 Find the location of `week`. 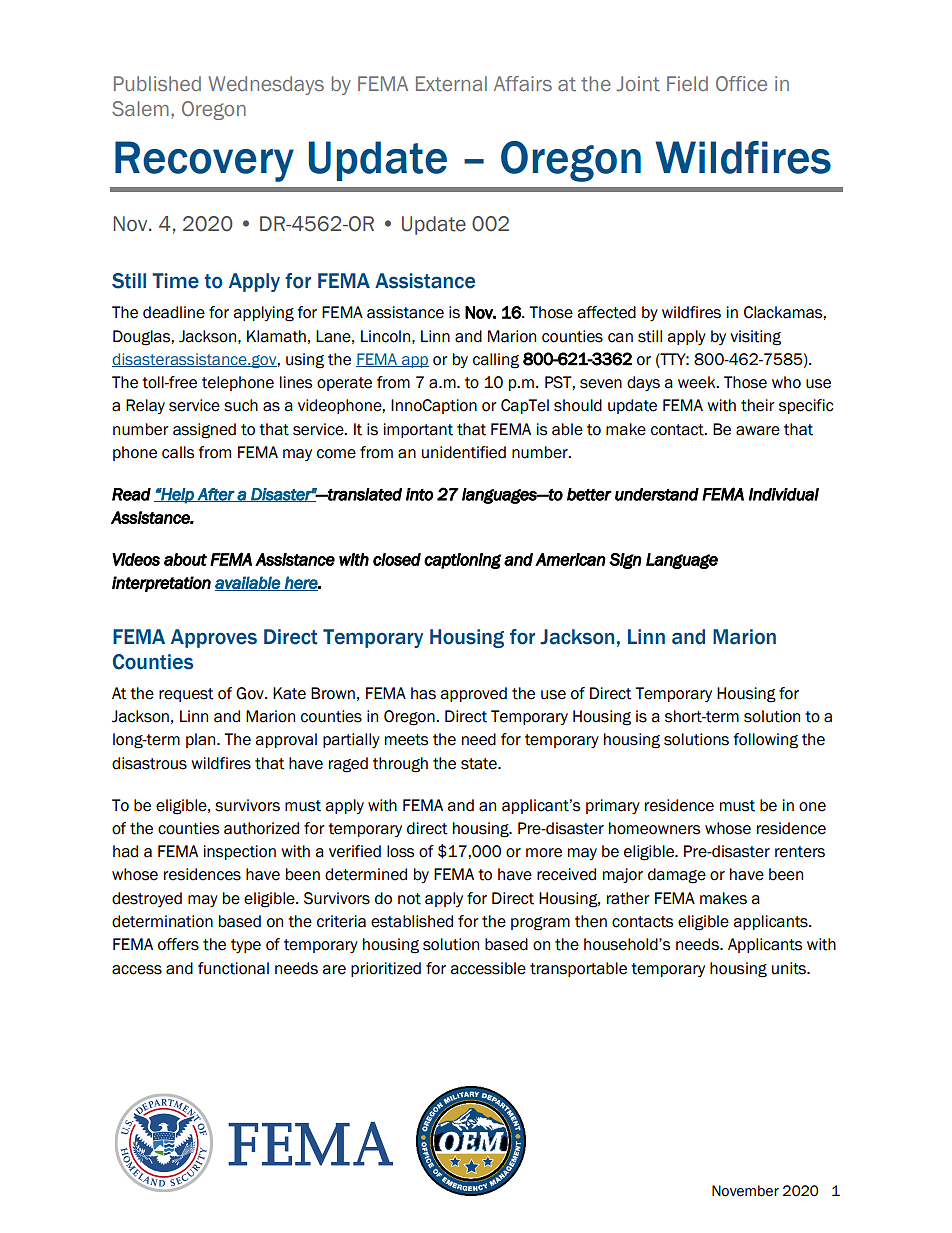

week is located at coordinates (698, 382).
